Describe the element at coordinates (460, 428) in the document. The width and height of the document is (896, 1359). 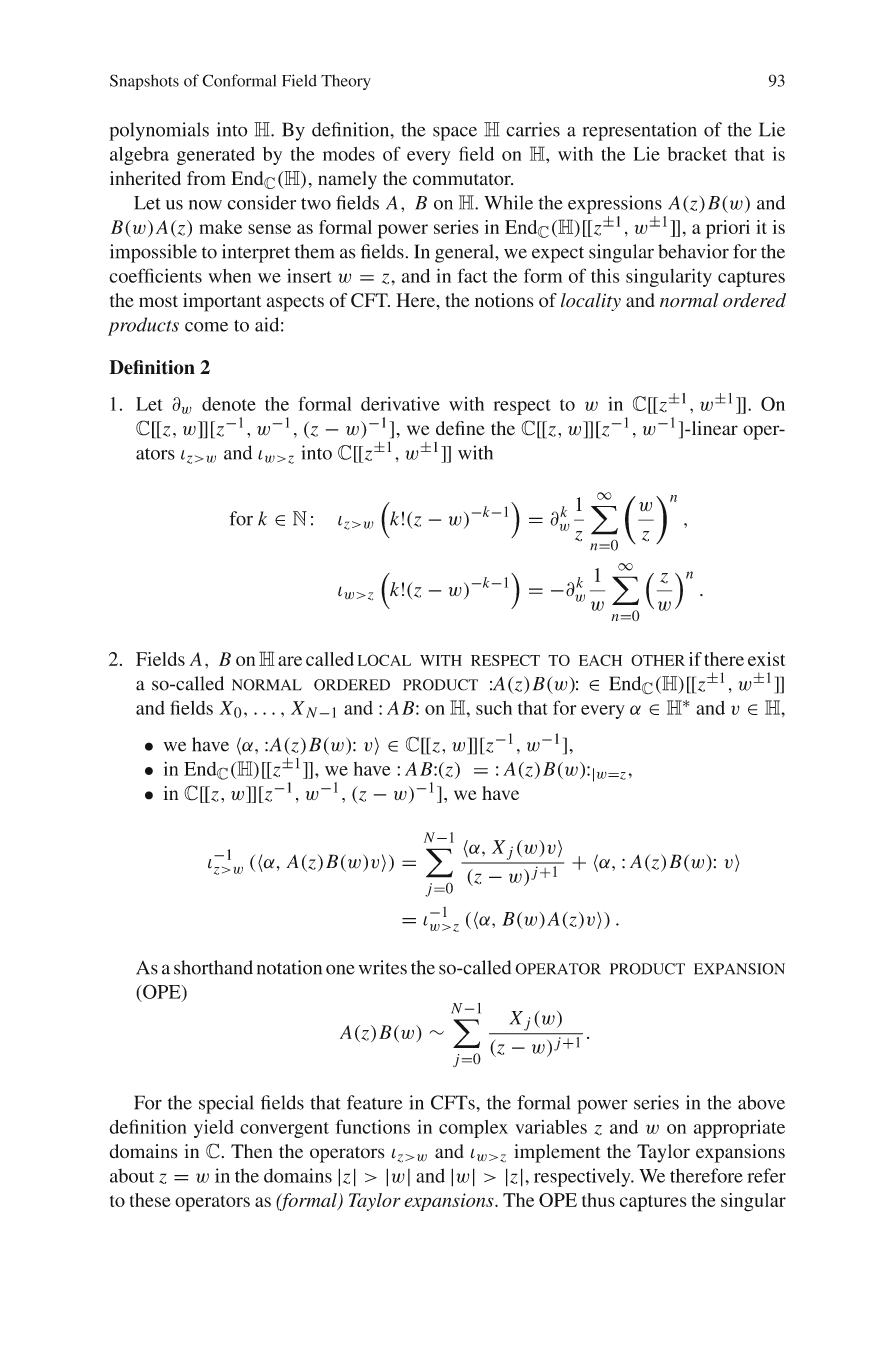
I see `define` at that location.
